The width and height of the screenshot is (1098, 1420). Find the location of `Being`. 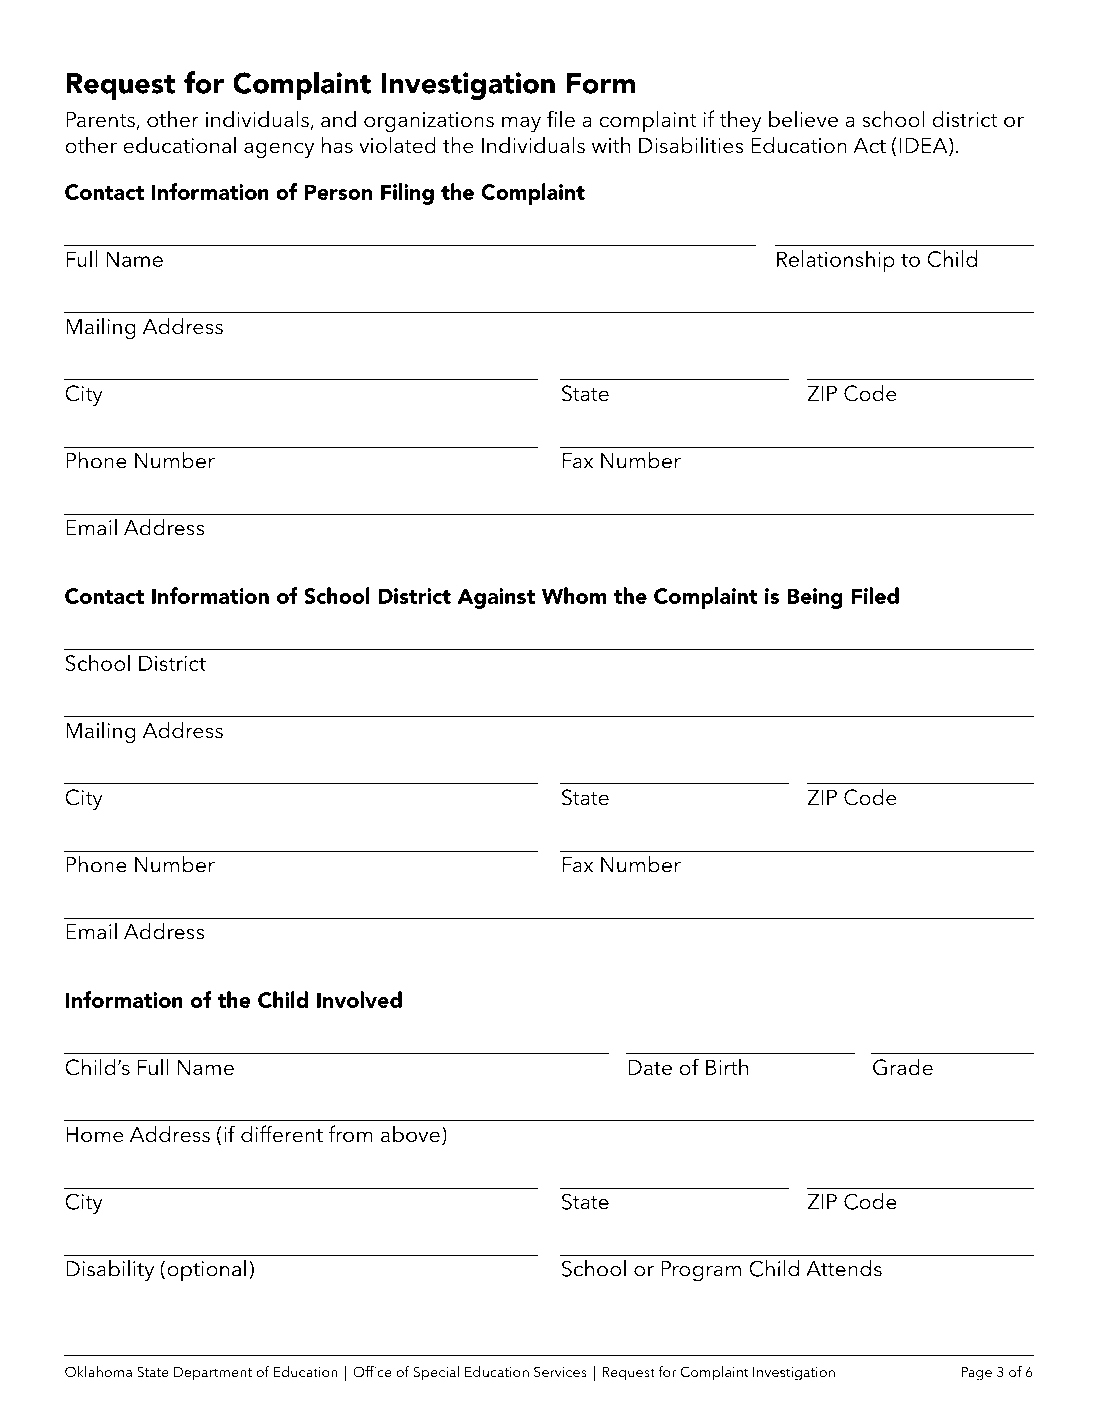

Being is located at coordinates (815, 598).
